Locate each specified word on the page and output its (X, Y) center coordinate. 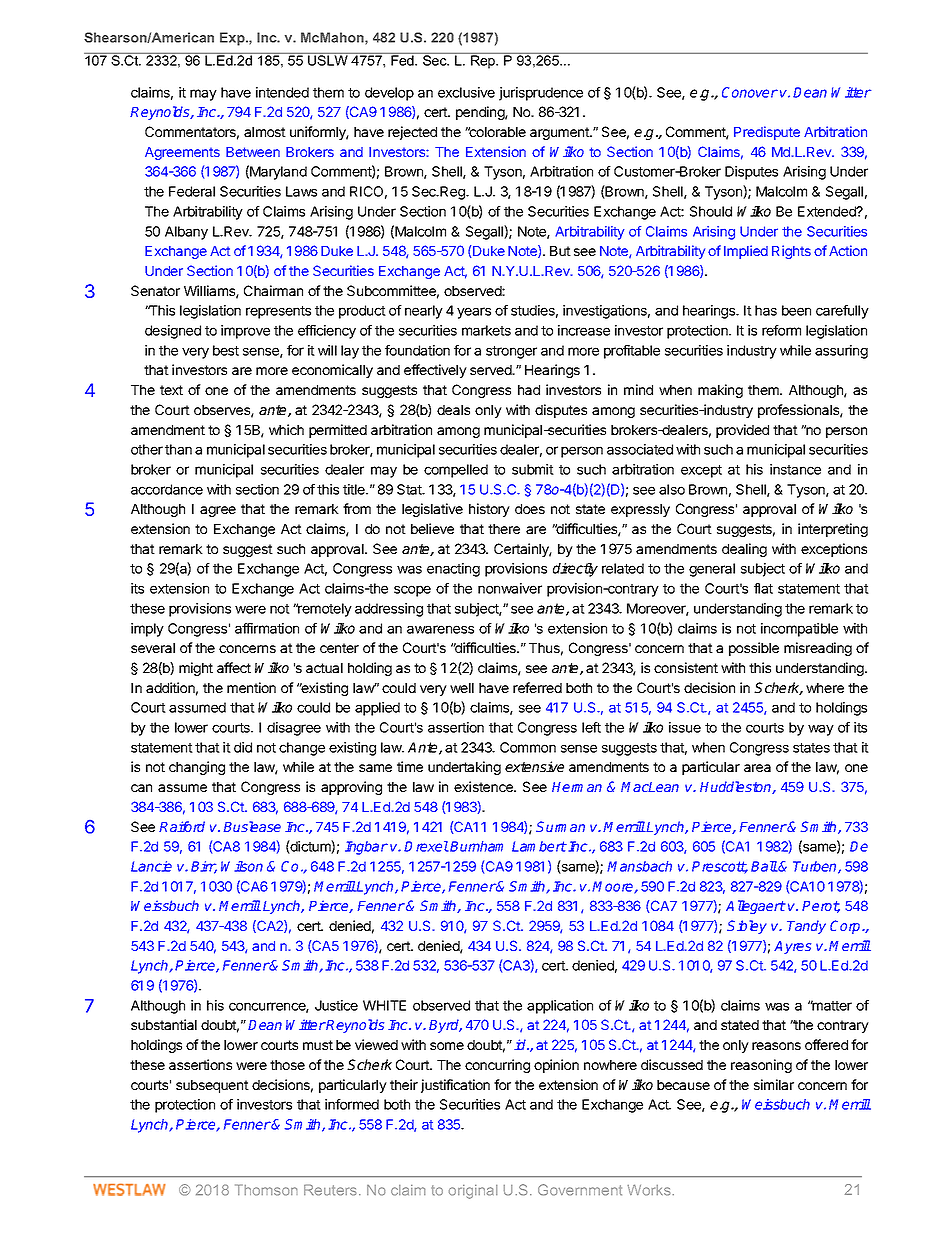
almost (265, 132)
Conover (750, 92)
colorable (496, 132)
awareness (440, 629)
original (473, 1192)
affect (234, 667)
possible (754, 649)
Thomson (266, 1190)
